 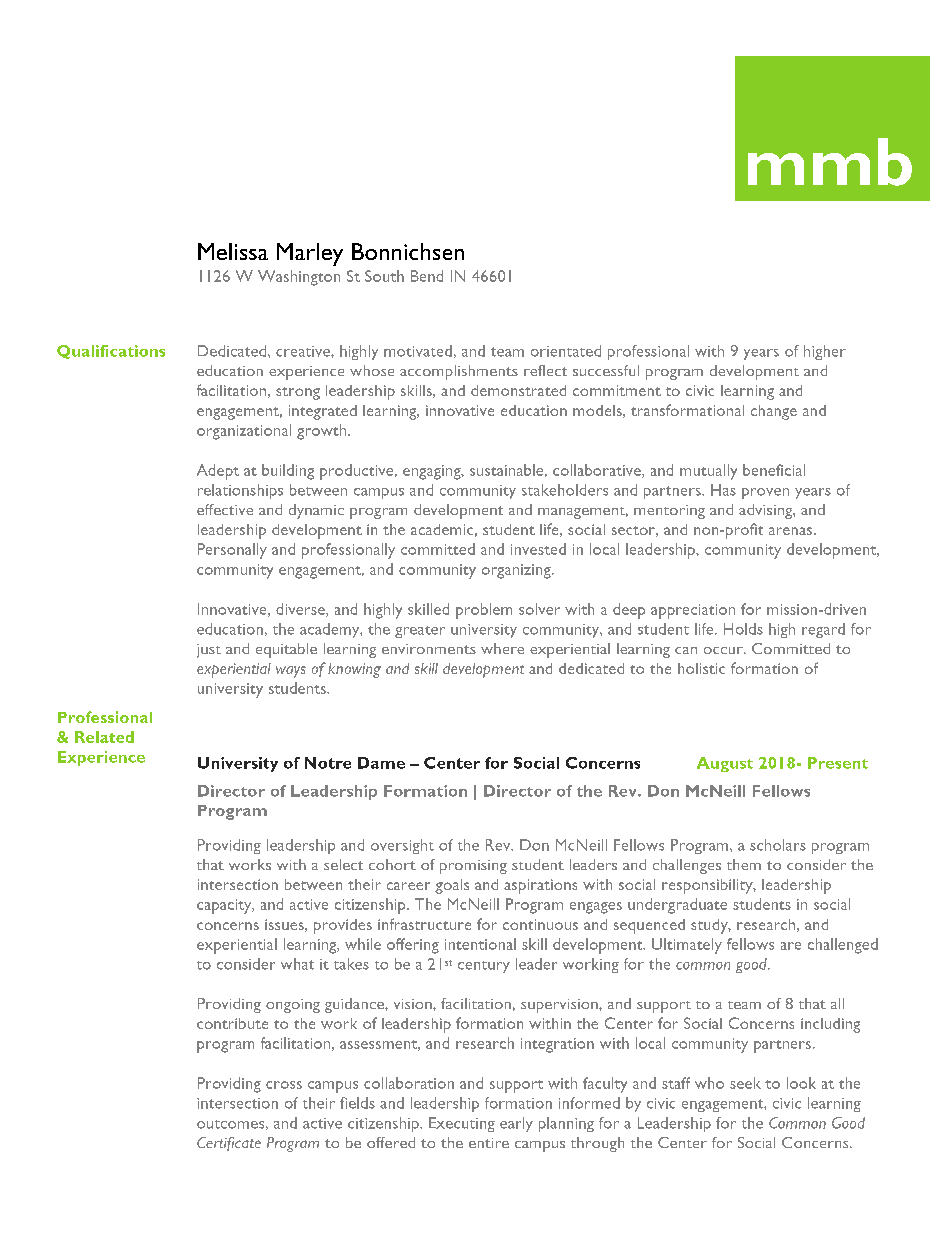 I want to click on can, so click(x=686, y=650).
